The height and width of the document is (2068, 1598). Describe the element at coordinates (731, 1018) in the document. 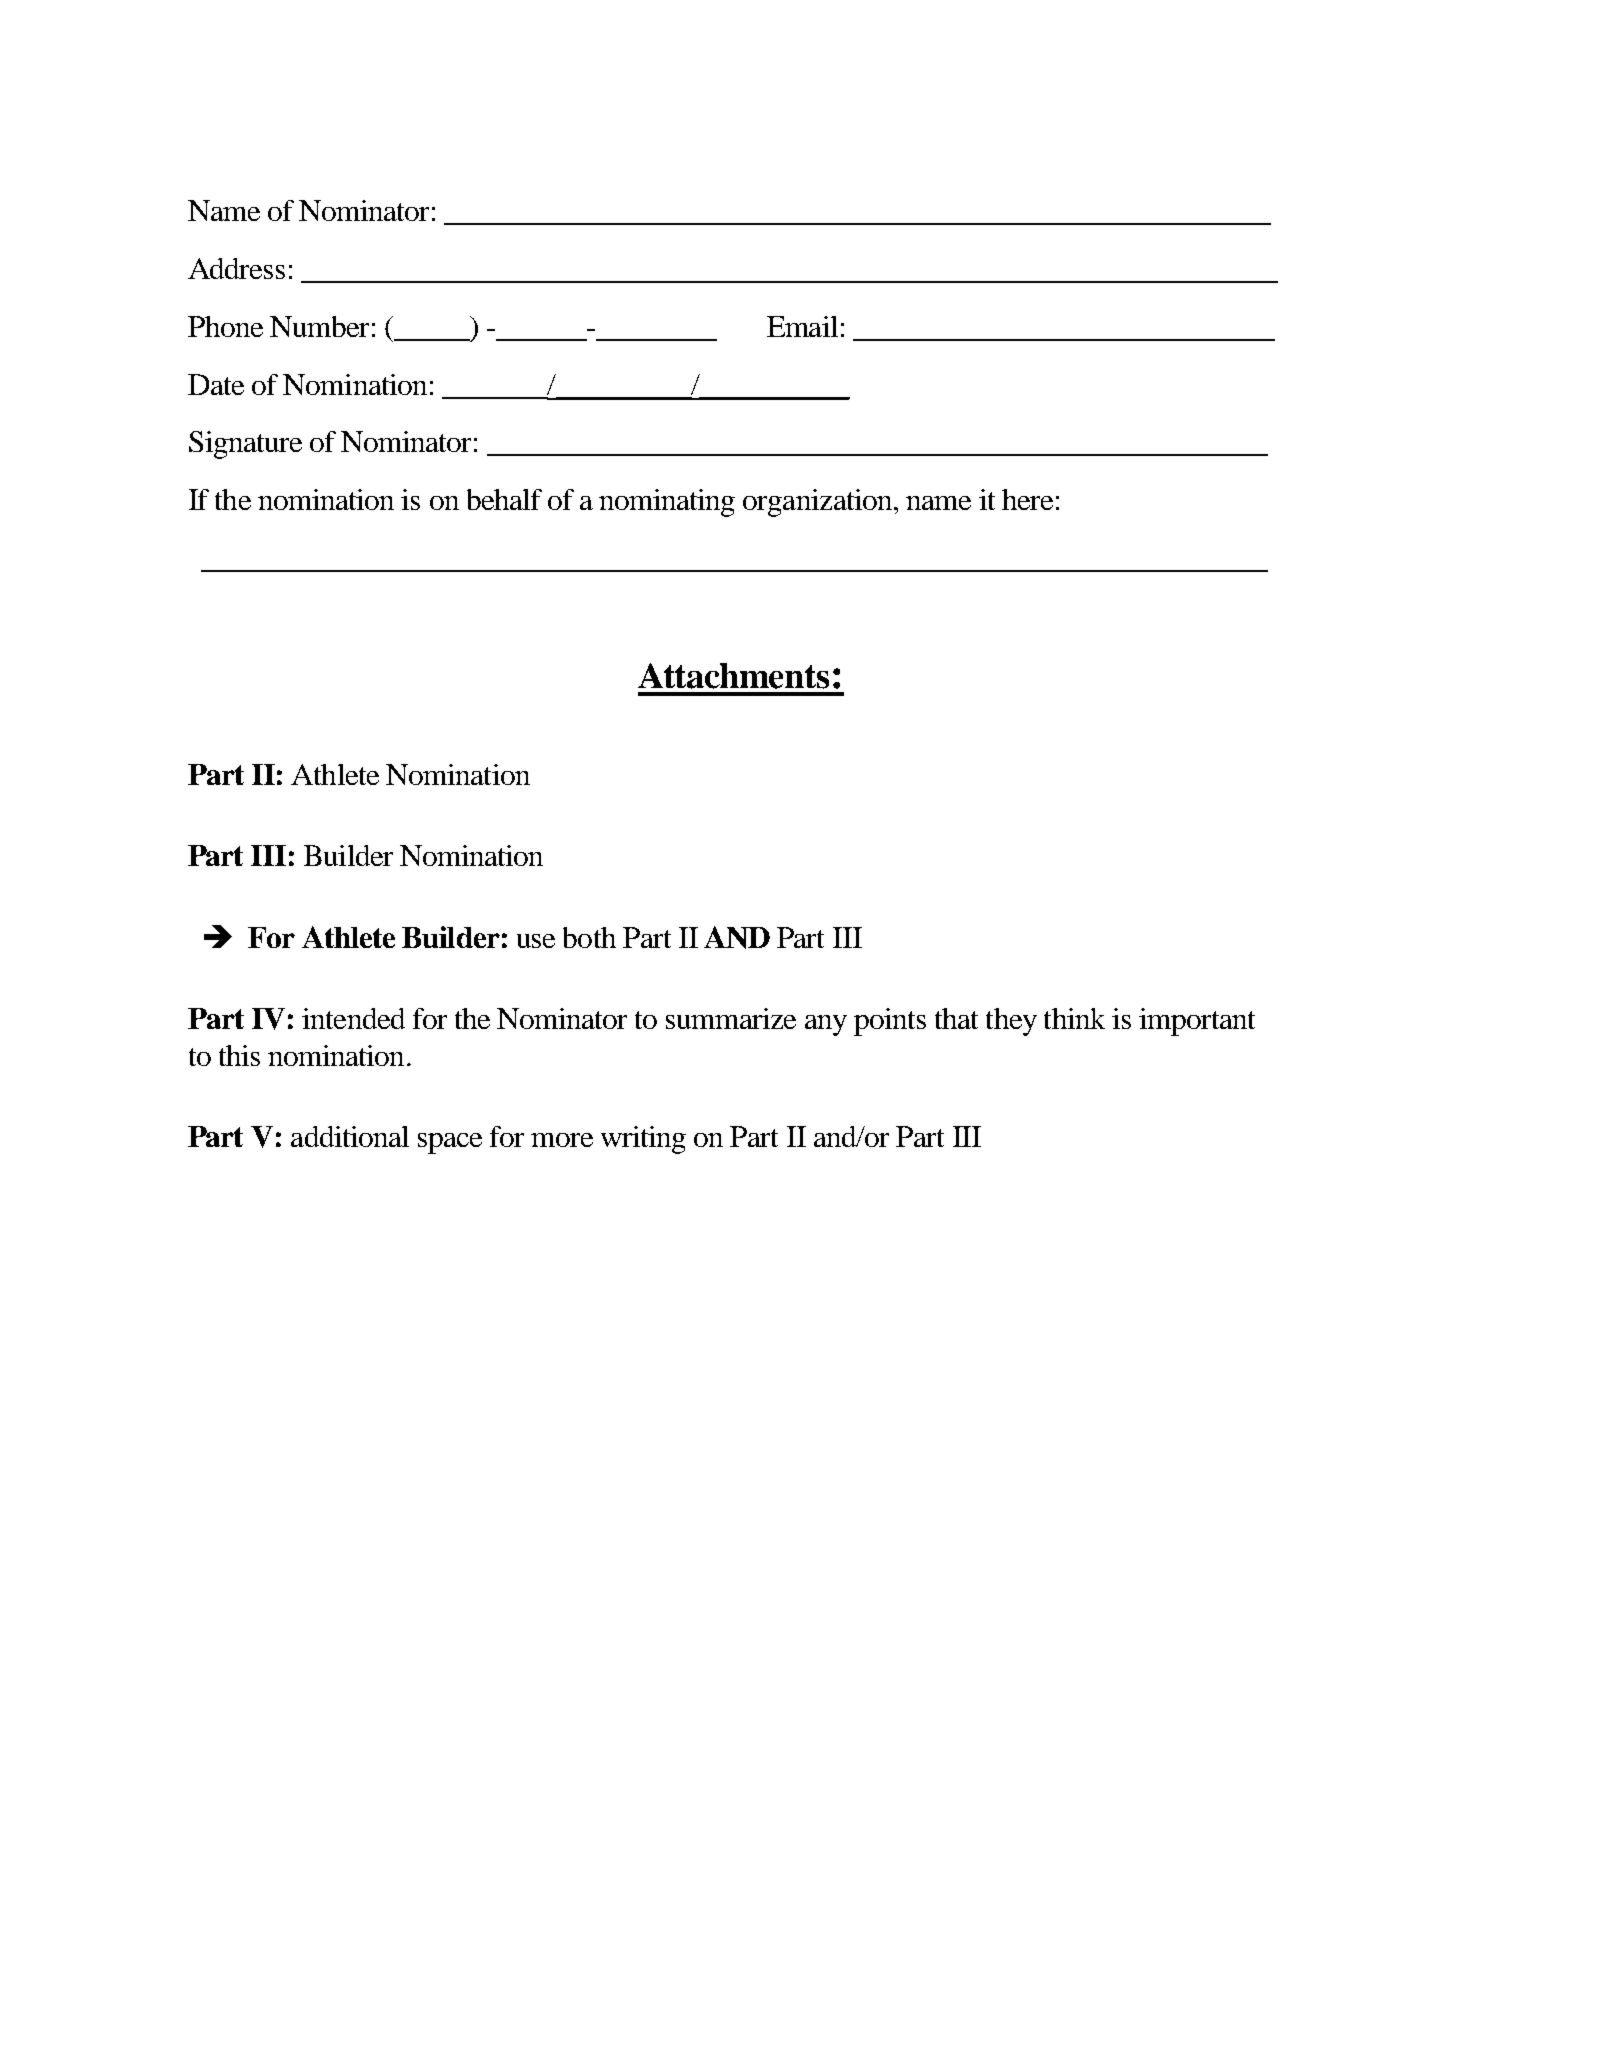

I see `summarize` at that location.
